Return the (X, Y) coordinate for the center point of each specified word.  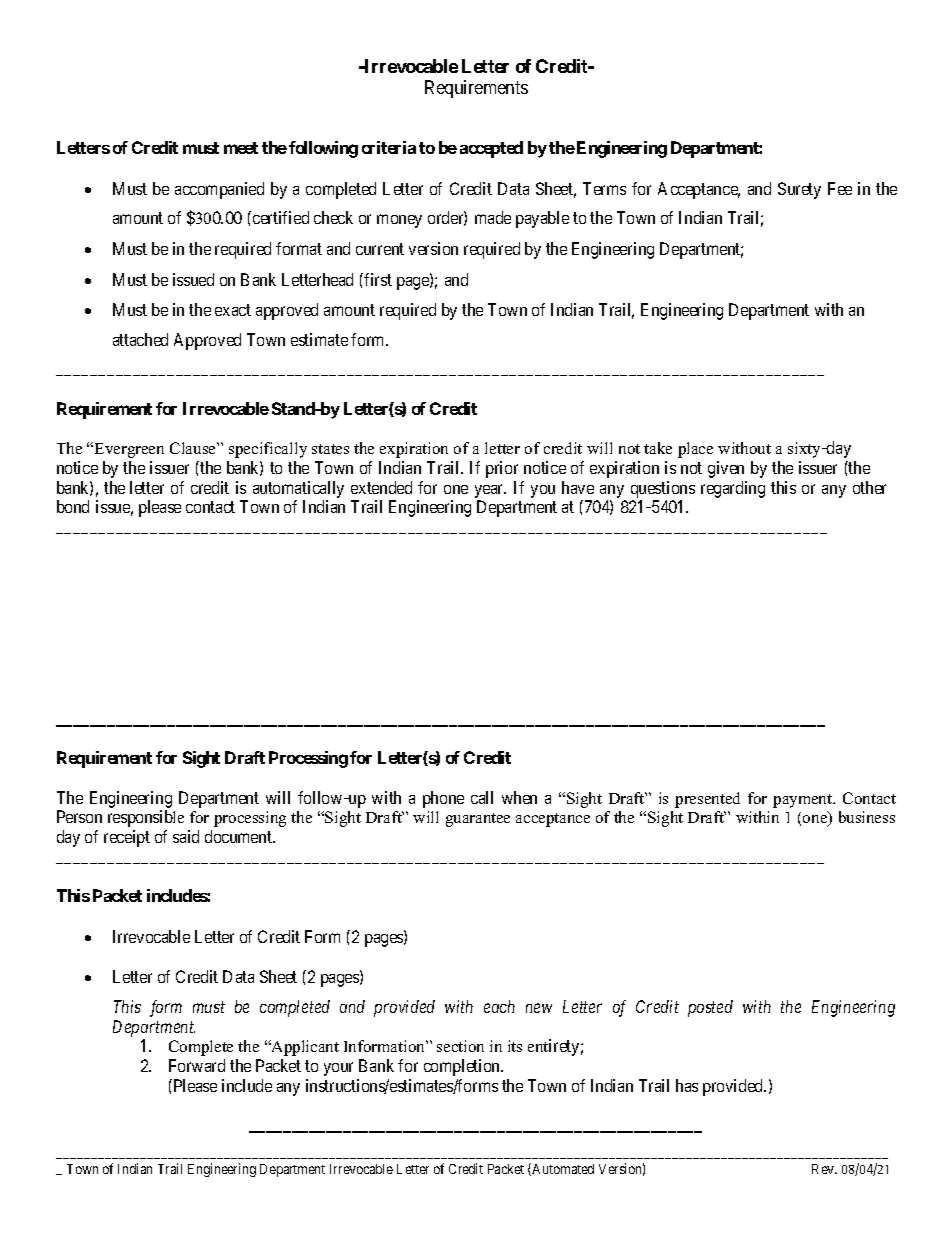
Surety (799, 190)
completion (463, 1067)
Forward (197, 1065)
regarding (733, 489)
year (490, 491)
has (687, 1085)
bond (73, 506)
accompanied (219, 190)
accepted (491, 149)
